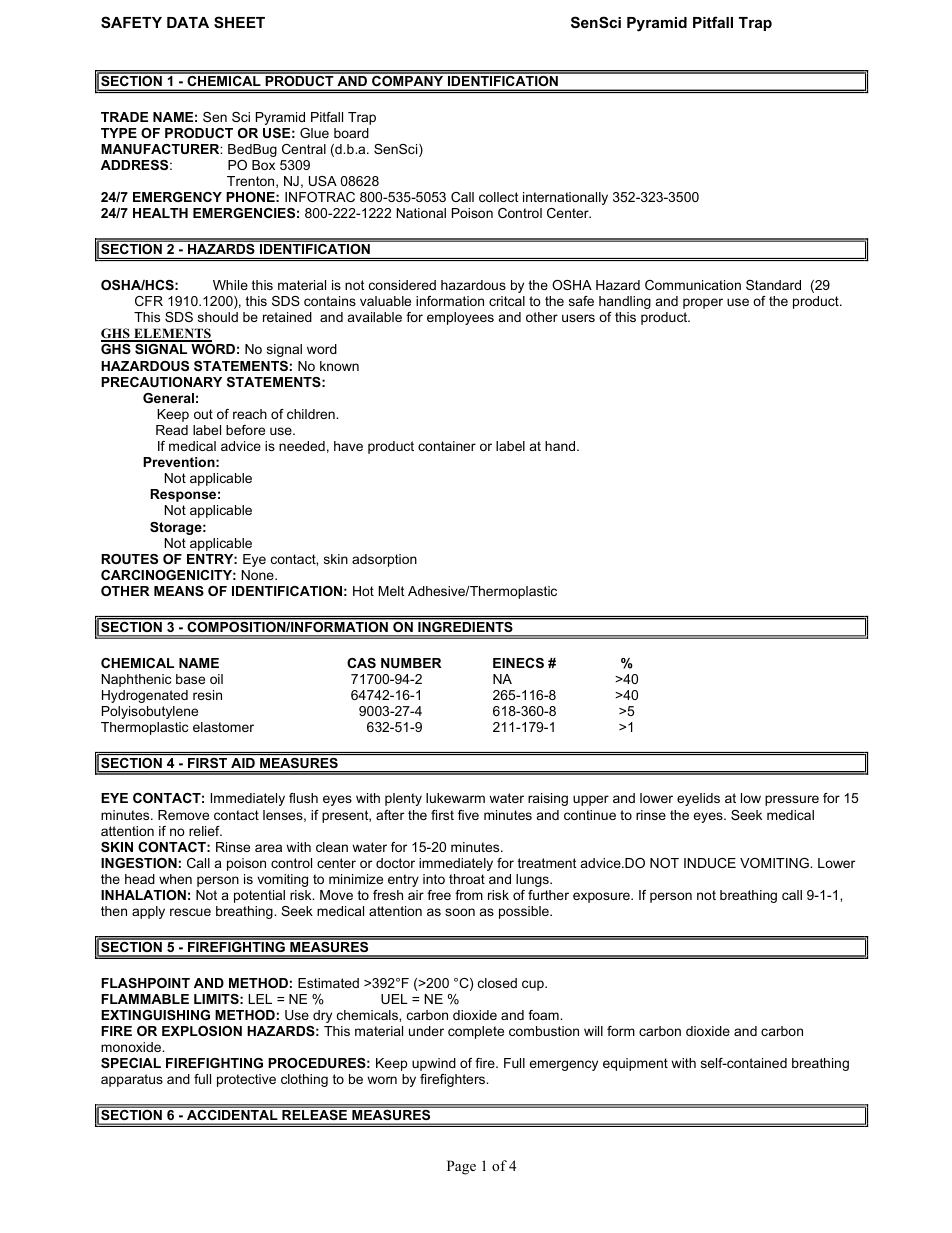  I want to click on should, so click(218, 317).
